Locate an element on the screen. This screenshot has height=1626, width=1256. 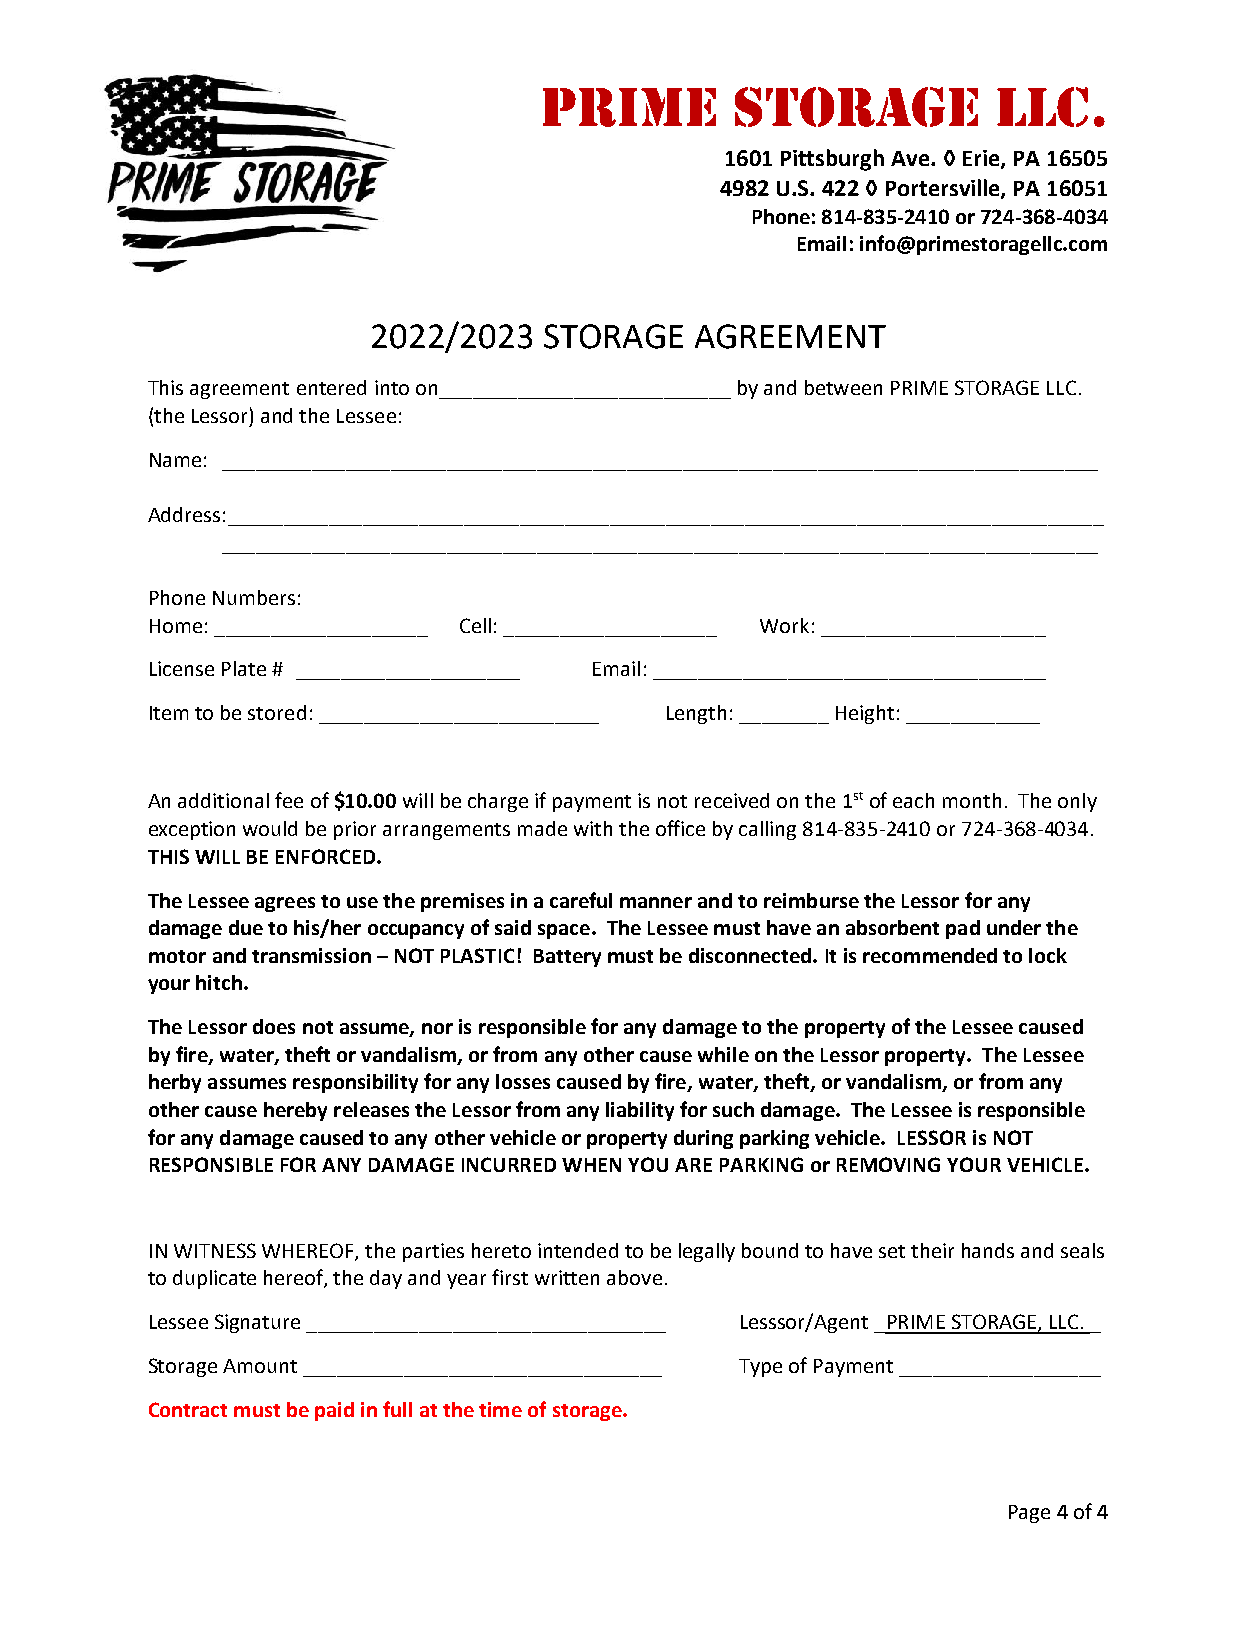
Pittsburgh is located at coordinates (832, 160).
